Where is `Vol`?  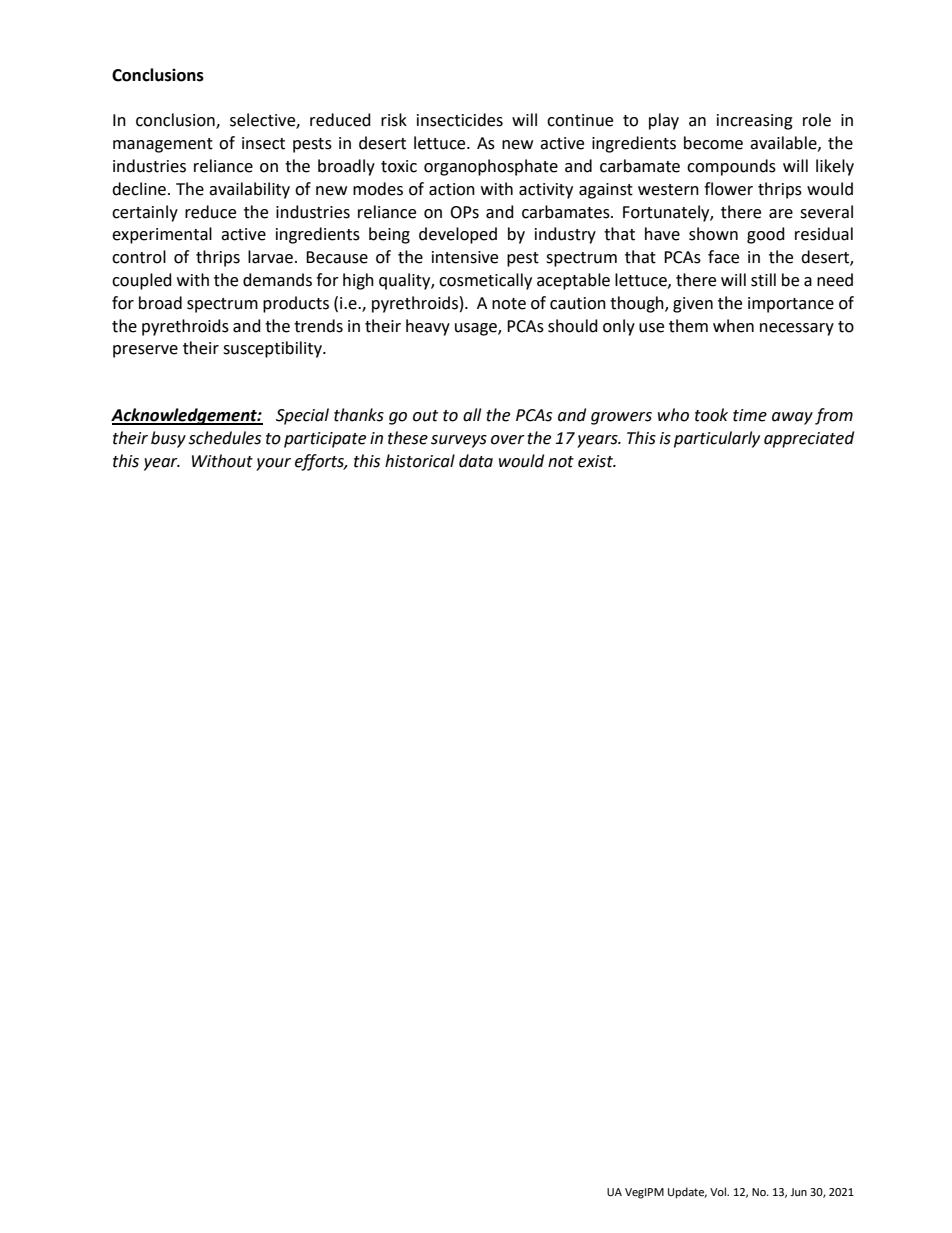 Vol is located at coordinates (719, 1192).
